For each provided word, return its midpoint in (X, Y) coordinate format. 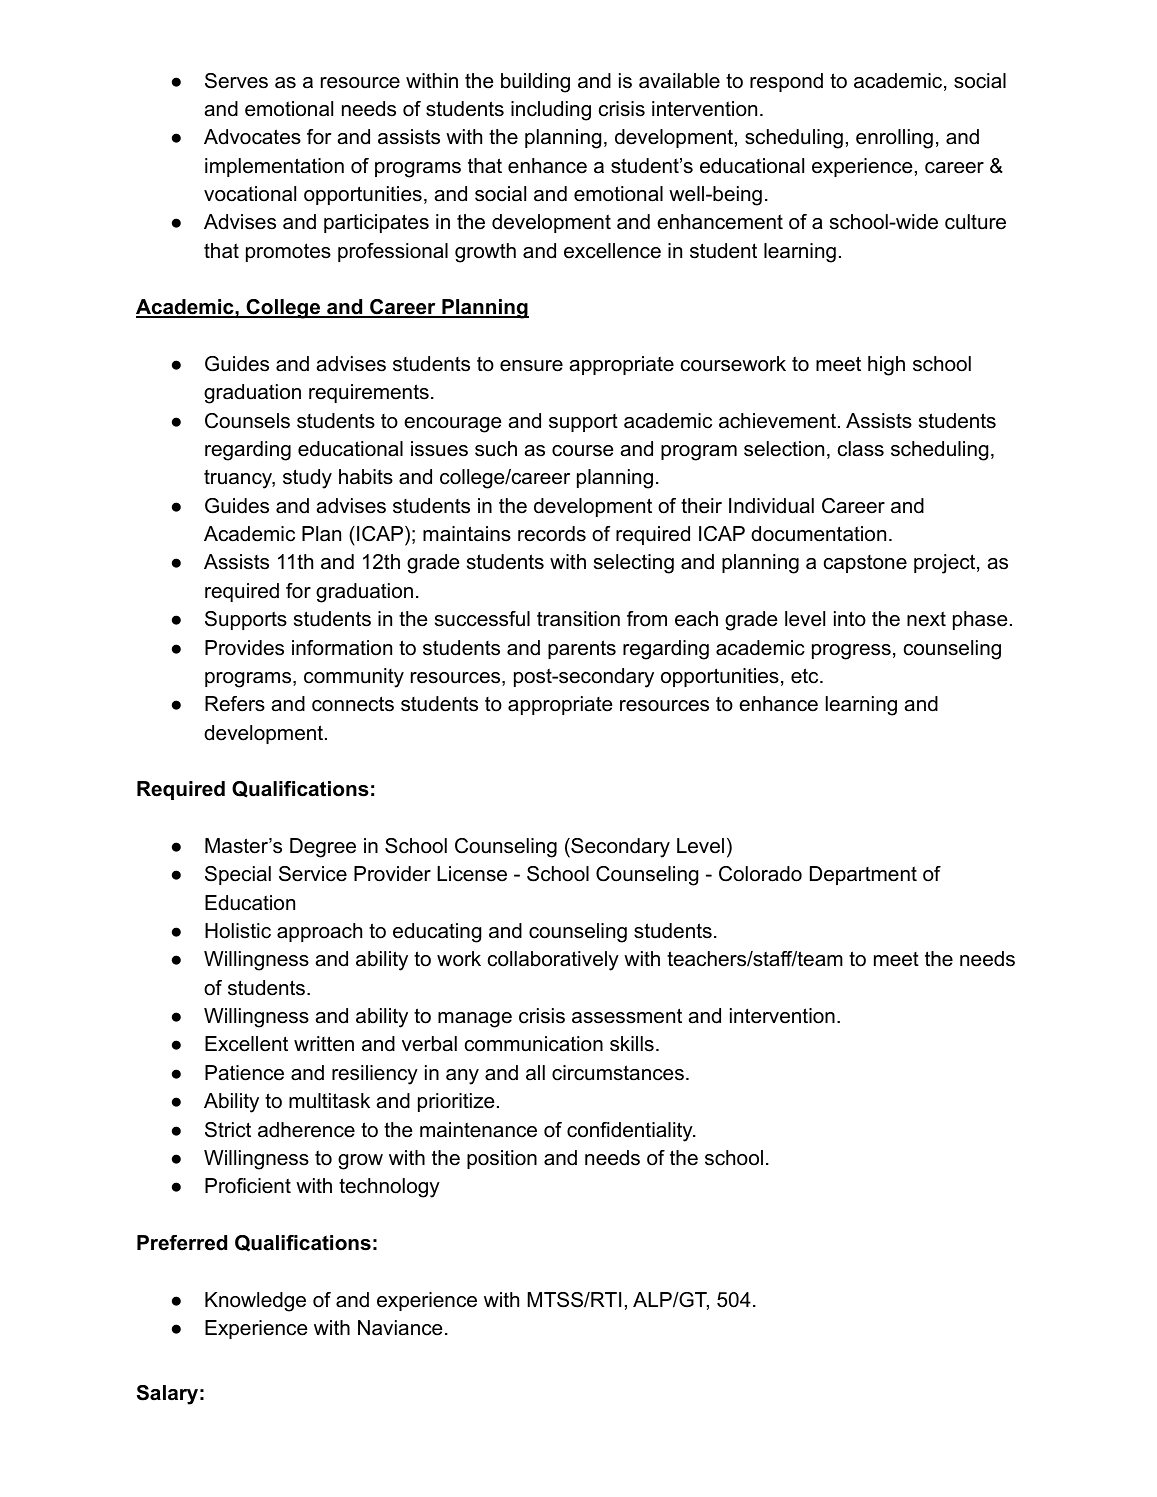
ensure (531, 366)
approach (319, 932)
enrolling (894, 139)
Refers (235, 704)
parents (582, 649)
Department (863, 875)
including (551, 111)
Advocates (252, 137)
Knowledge (255, 1302)
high (886, 366)
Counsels (247, 421)
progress (851, 652)
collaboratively (553, 961)
